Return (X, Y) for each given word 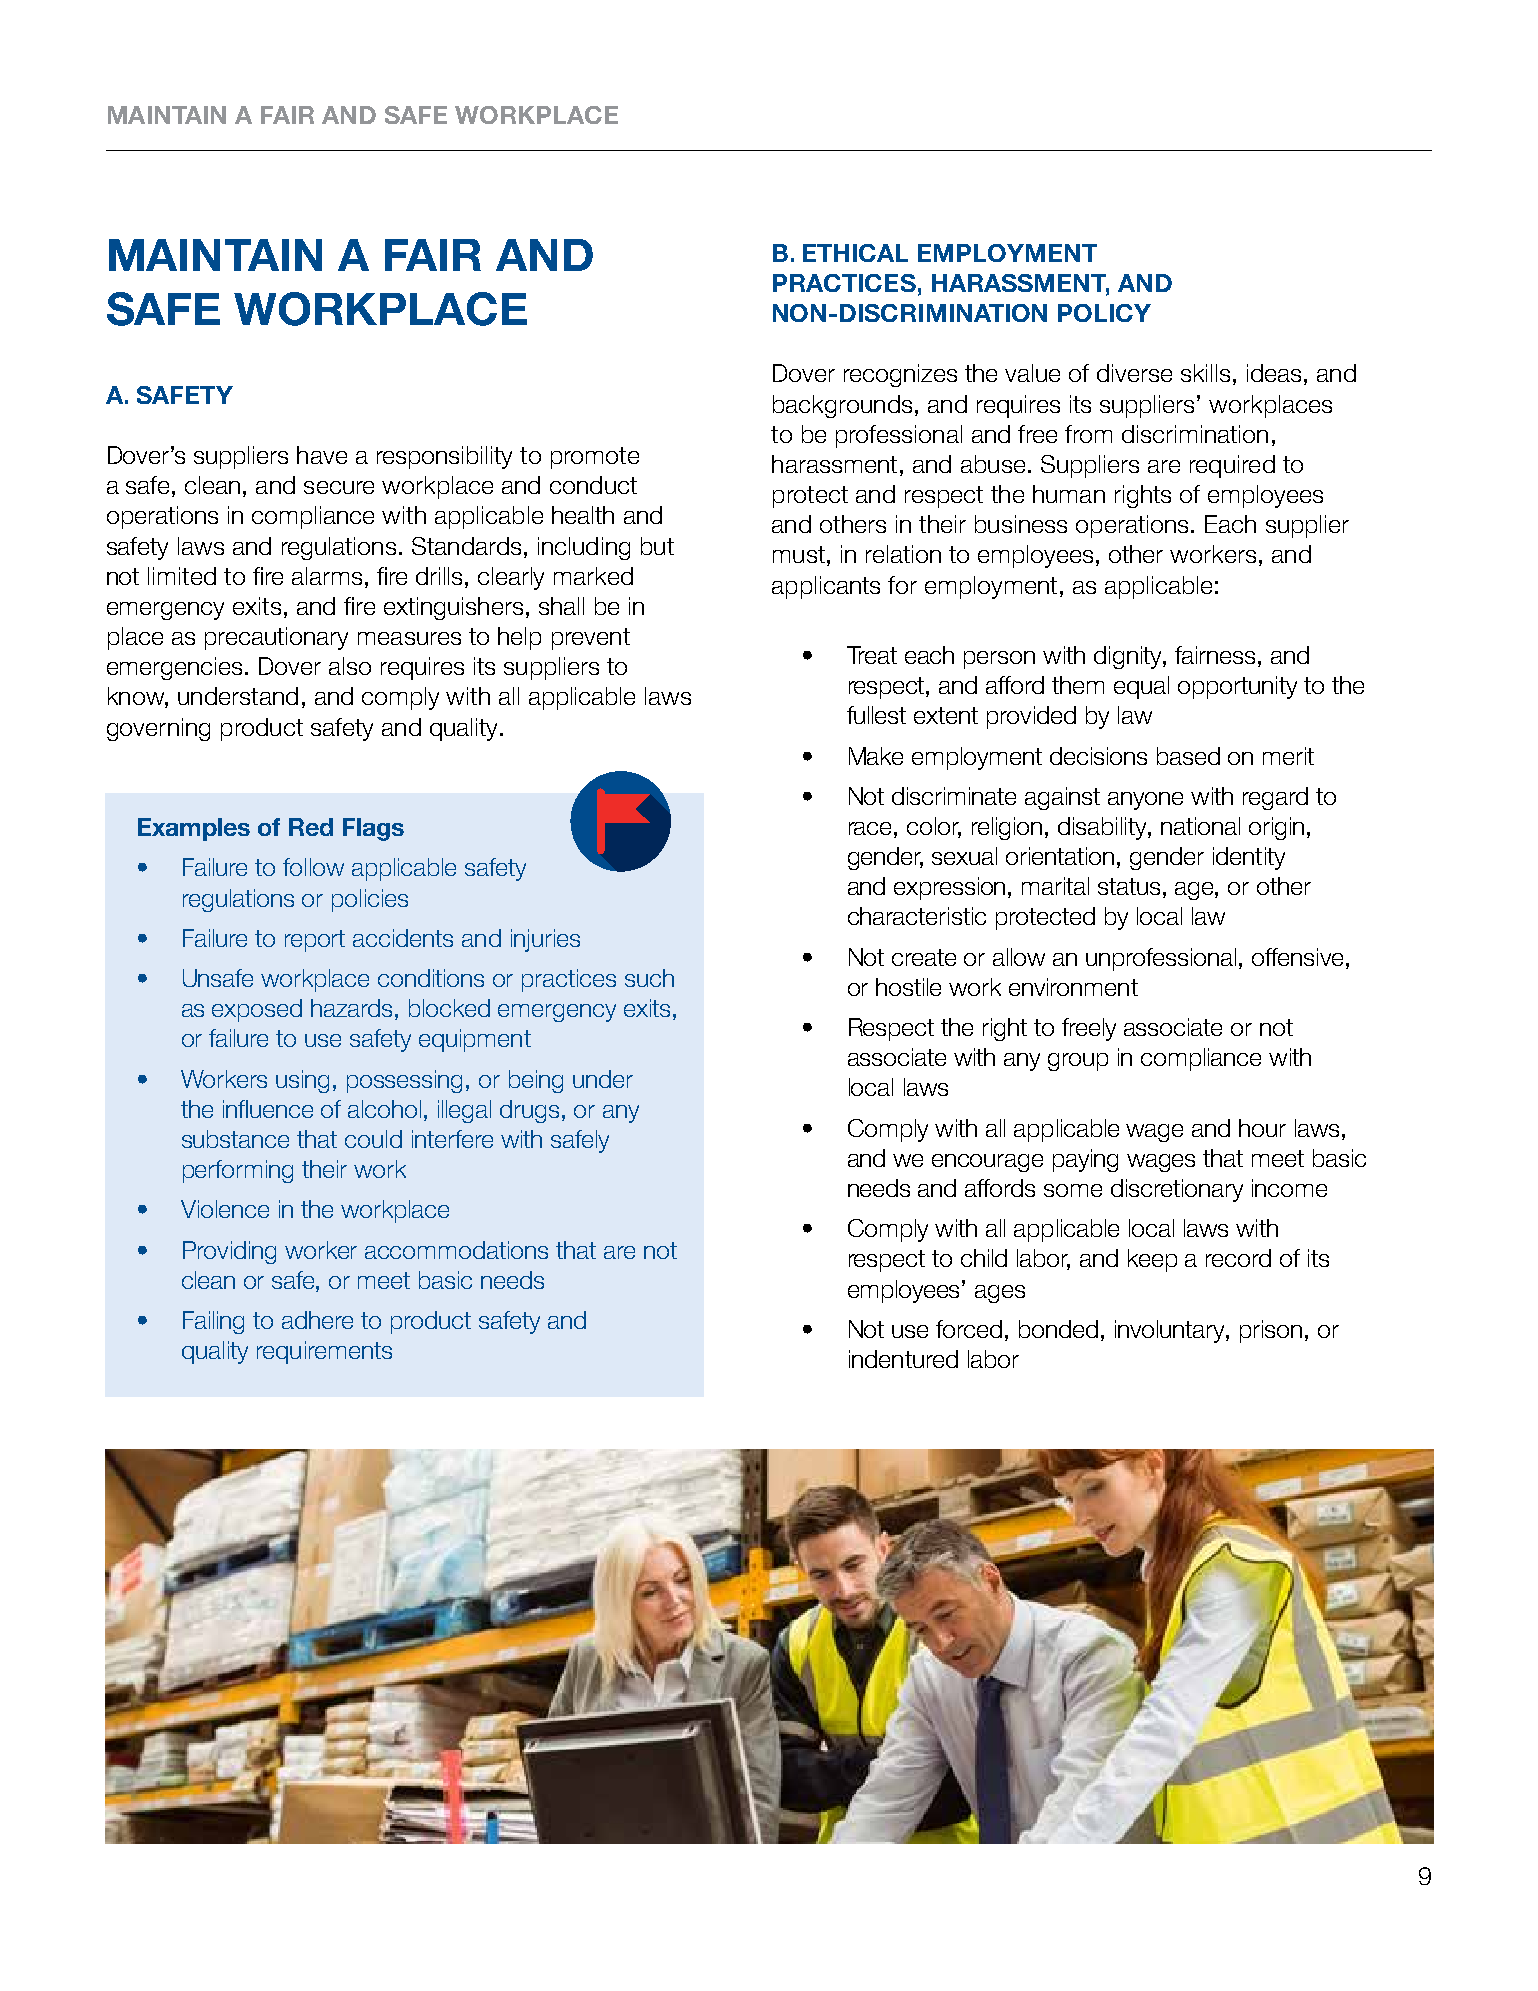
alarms (327, 576)
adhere (317, 1320)
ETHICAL (855, 253)
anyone (1145, 801)
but (657, 546)
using (302, 1081)
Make (876, 756)
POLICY (1104, 313)
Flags (373, 829)
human (1069, 494)
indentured (903, 1359)
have (322, 455)
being (536, 1081)
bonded (1058, 1329)
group (1078, 1062)
